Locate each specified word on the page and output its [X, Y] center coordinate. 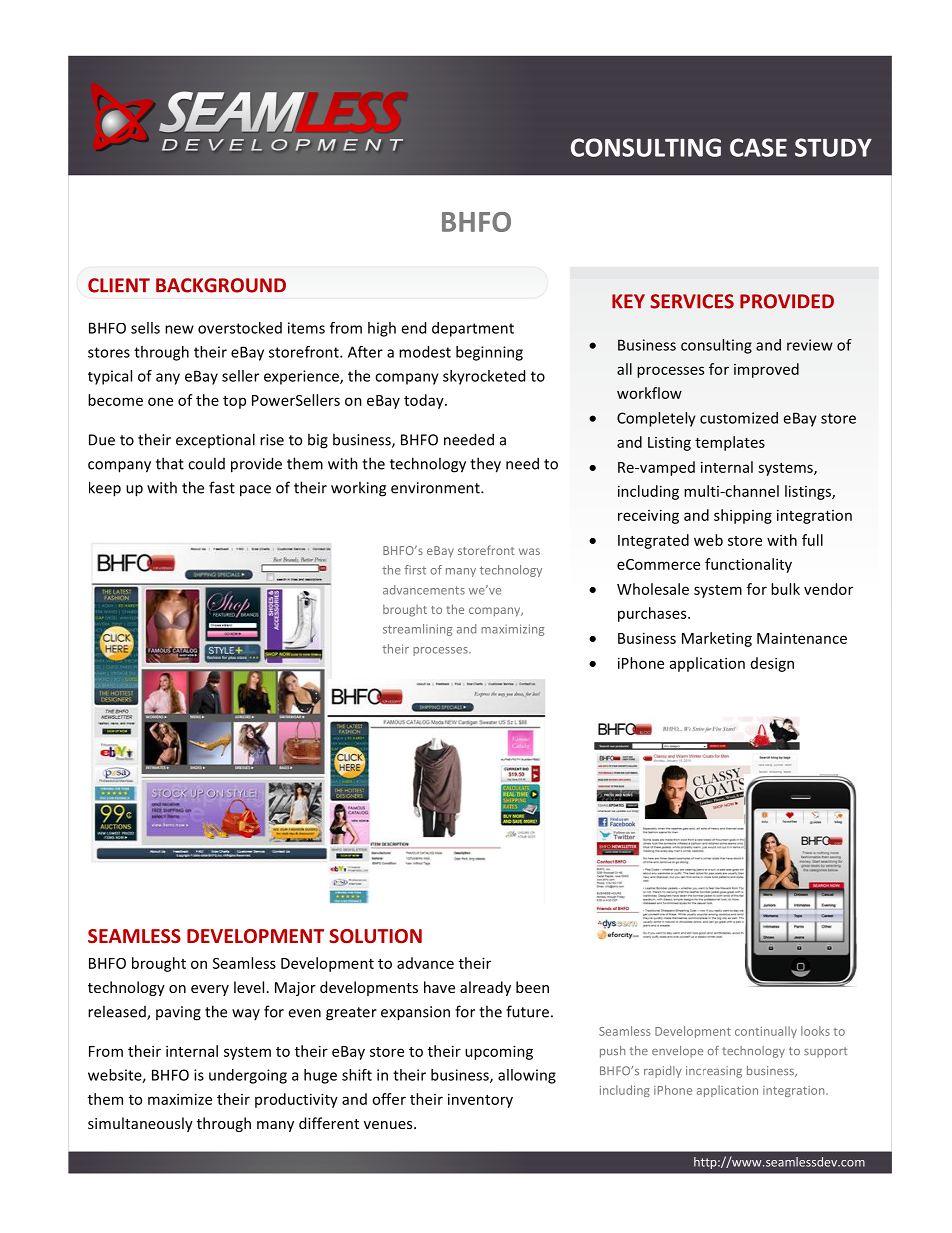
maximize [180, 1099]
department [473, 329]
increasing [714, 1072]
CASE [758, 147]
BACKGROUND [221, 285]
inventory [480, 1100]
